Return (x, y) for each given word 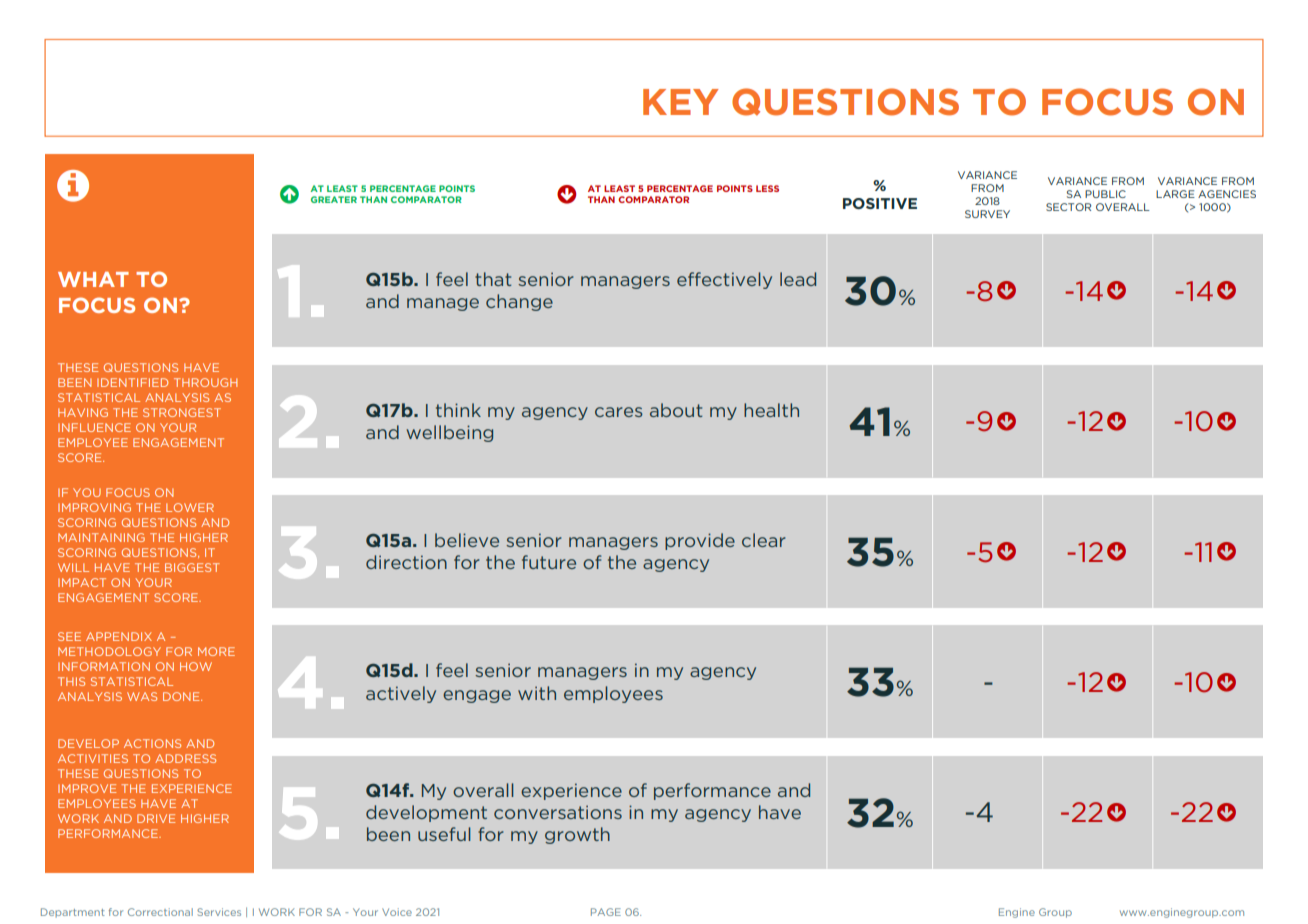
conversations (558, 812)
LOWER (190, 507)
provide (700, 541)
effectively (724, 280)
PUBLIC (1105, 194)
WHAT (93, 279)
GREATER (334, 199)
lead (798, 279)
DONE (182, 696)
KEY (681, 102)
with (537, 693)
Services (219, 912)
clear (764, 540)
